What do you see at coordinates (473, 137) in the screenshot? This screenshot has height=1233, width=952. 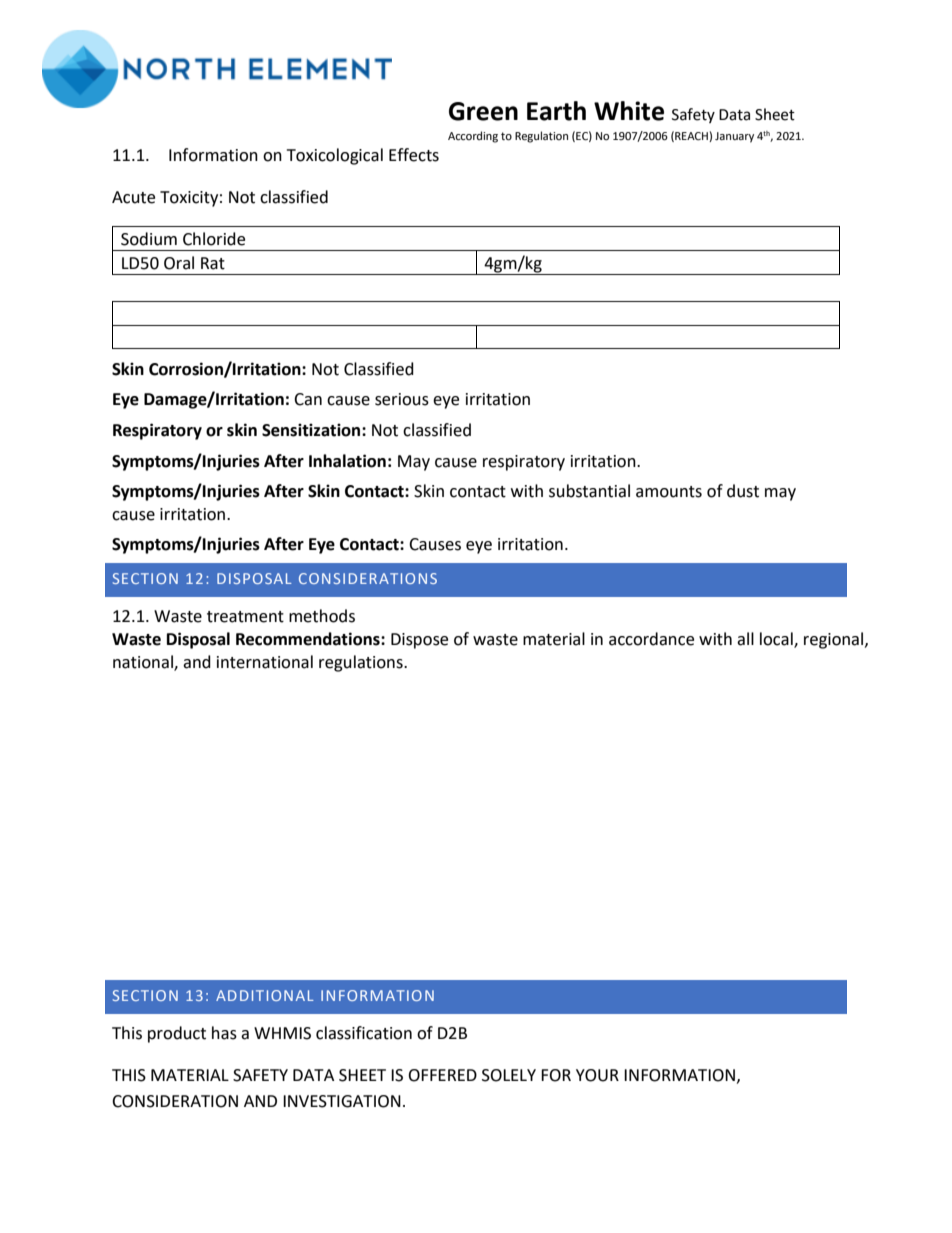 I see `According` at bounding box center [473, 137].
